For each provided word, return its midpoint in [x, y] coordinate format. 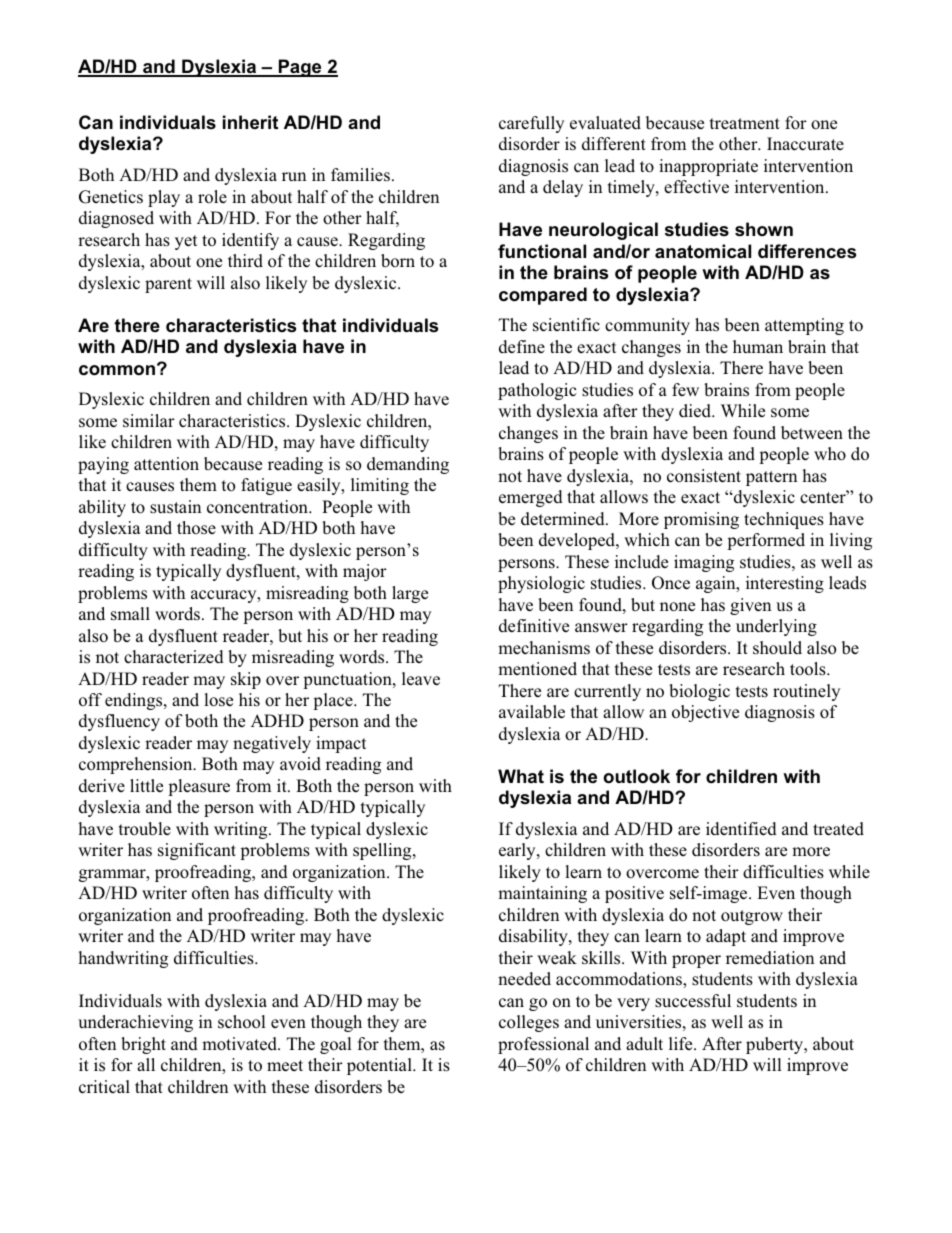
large [410, 594]
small [130, 614]
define [522, 346]
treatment [745, 124]
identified [741, 829]
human [758, 346]
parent [168, 285]
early [518, 851]
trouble [145, 829]
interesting [785, 584]
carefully [531, 124]
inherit [250, 122]
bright [143, 1045]
